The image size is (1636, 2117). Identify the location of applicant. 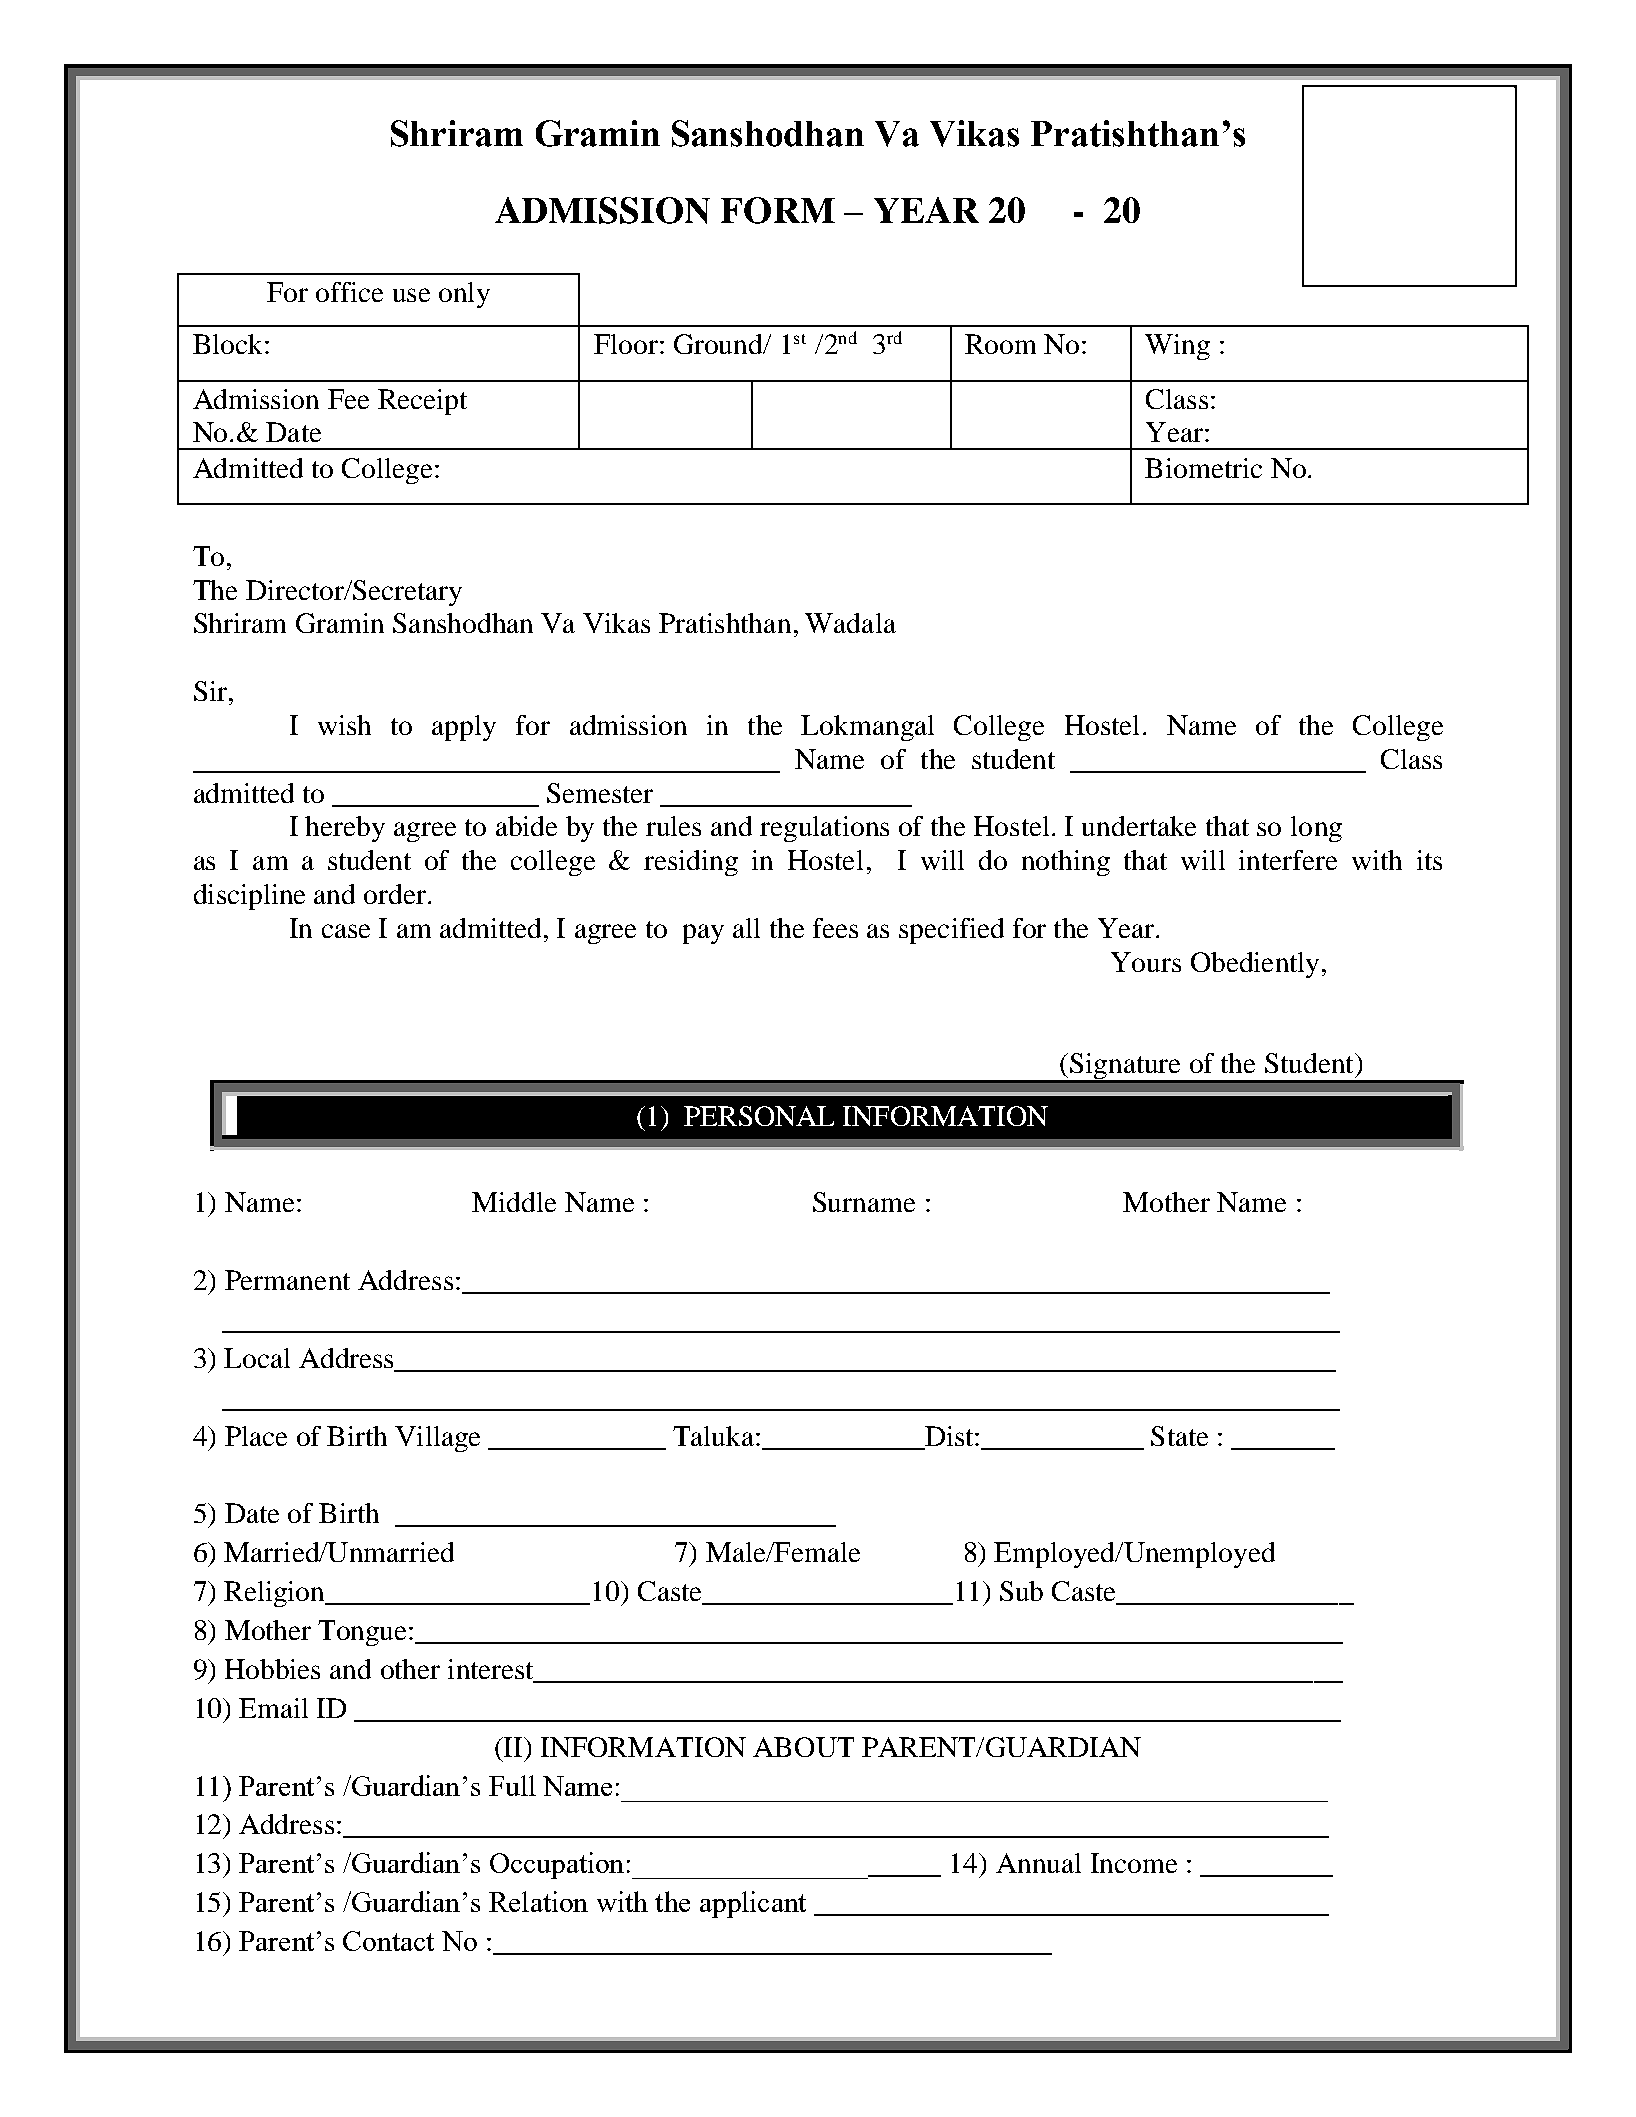
(753, 1904).
